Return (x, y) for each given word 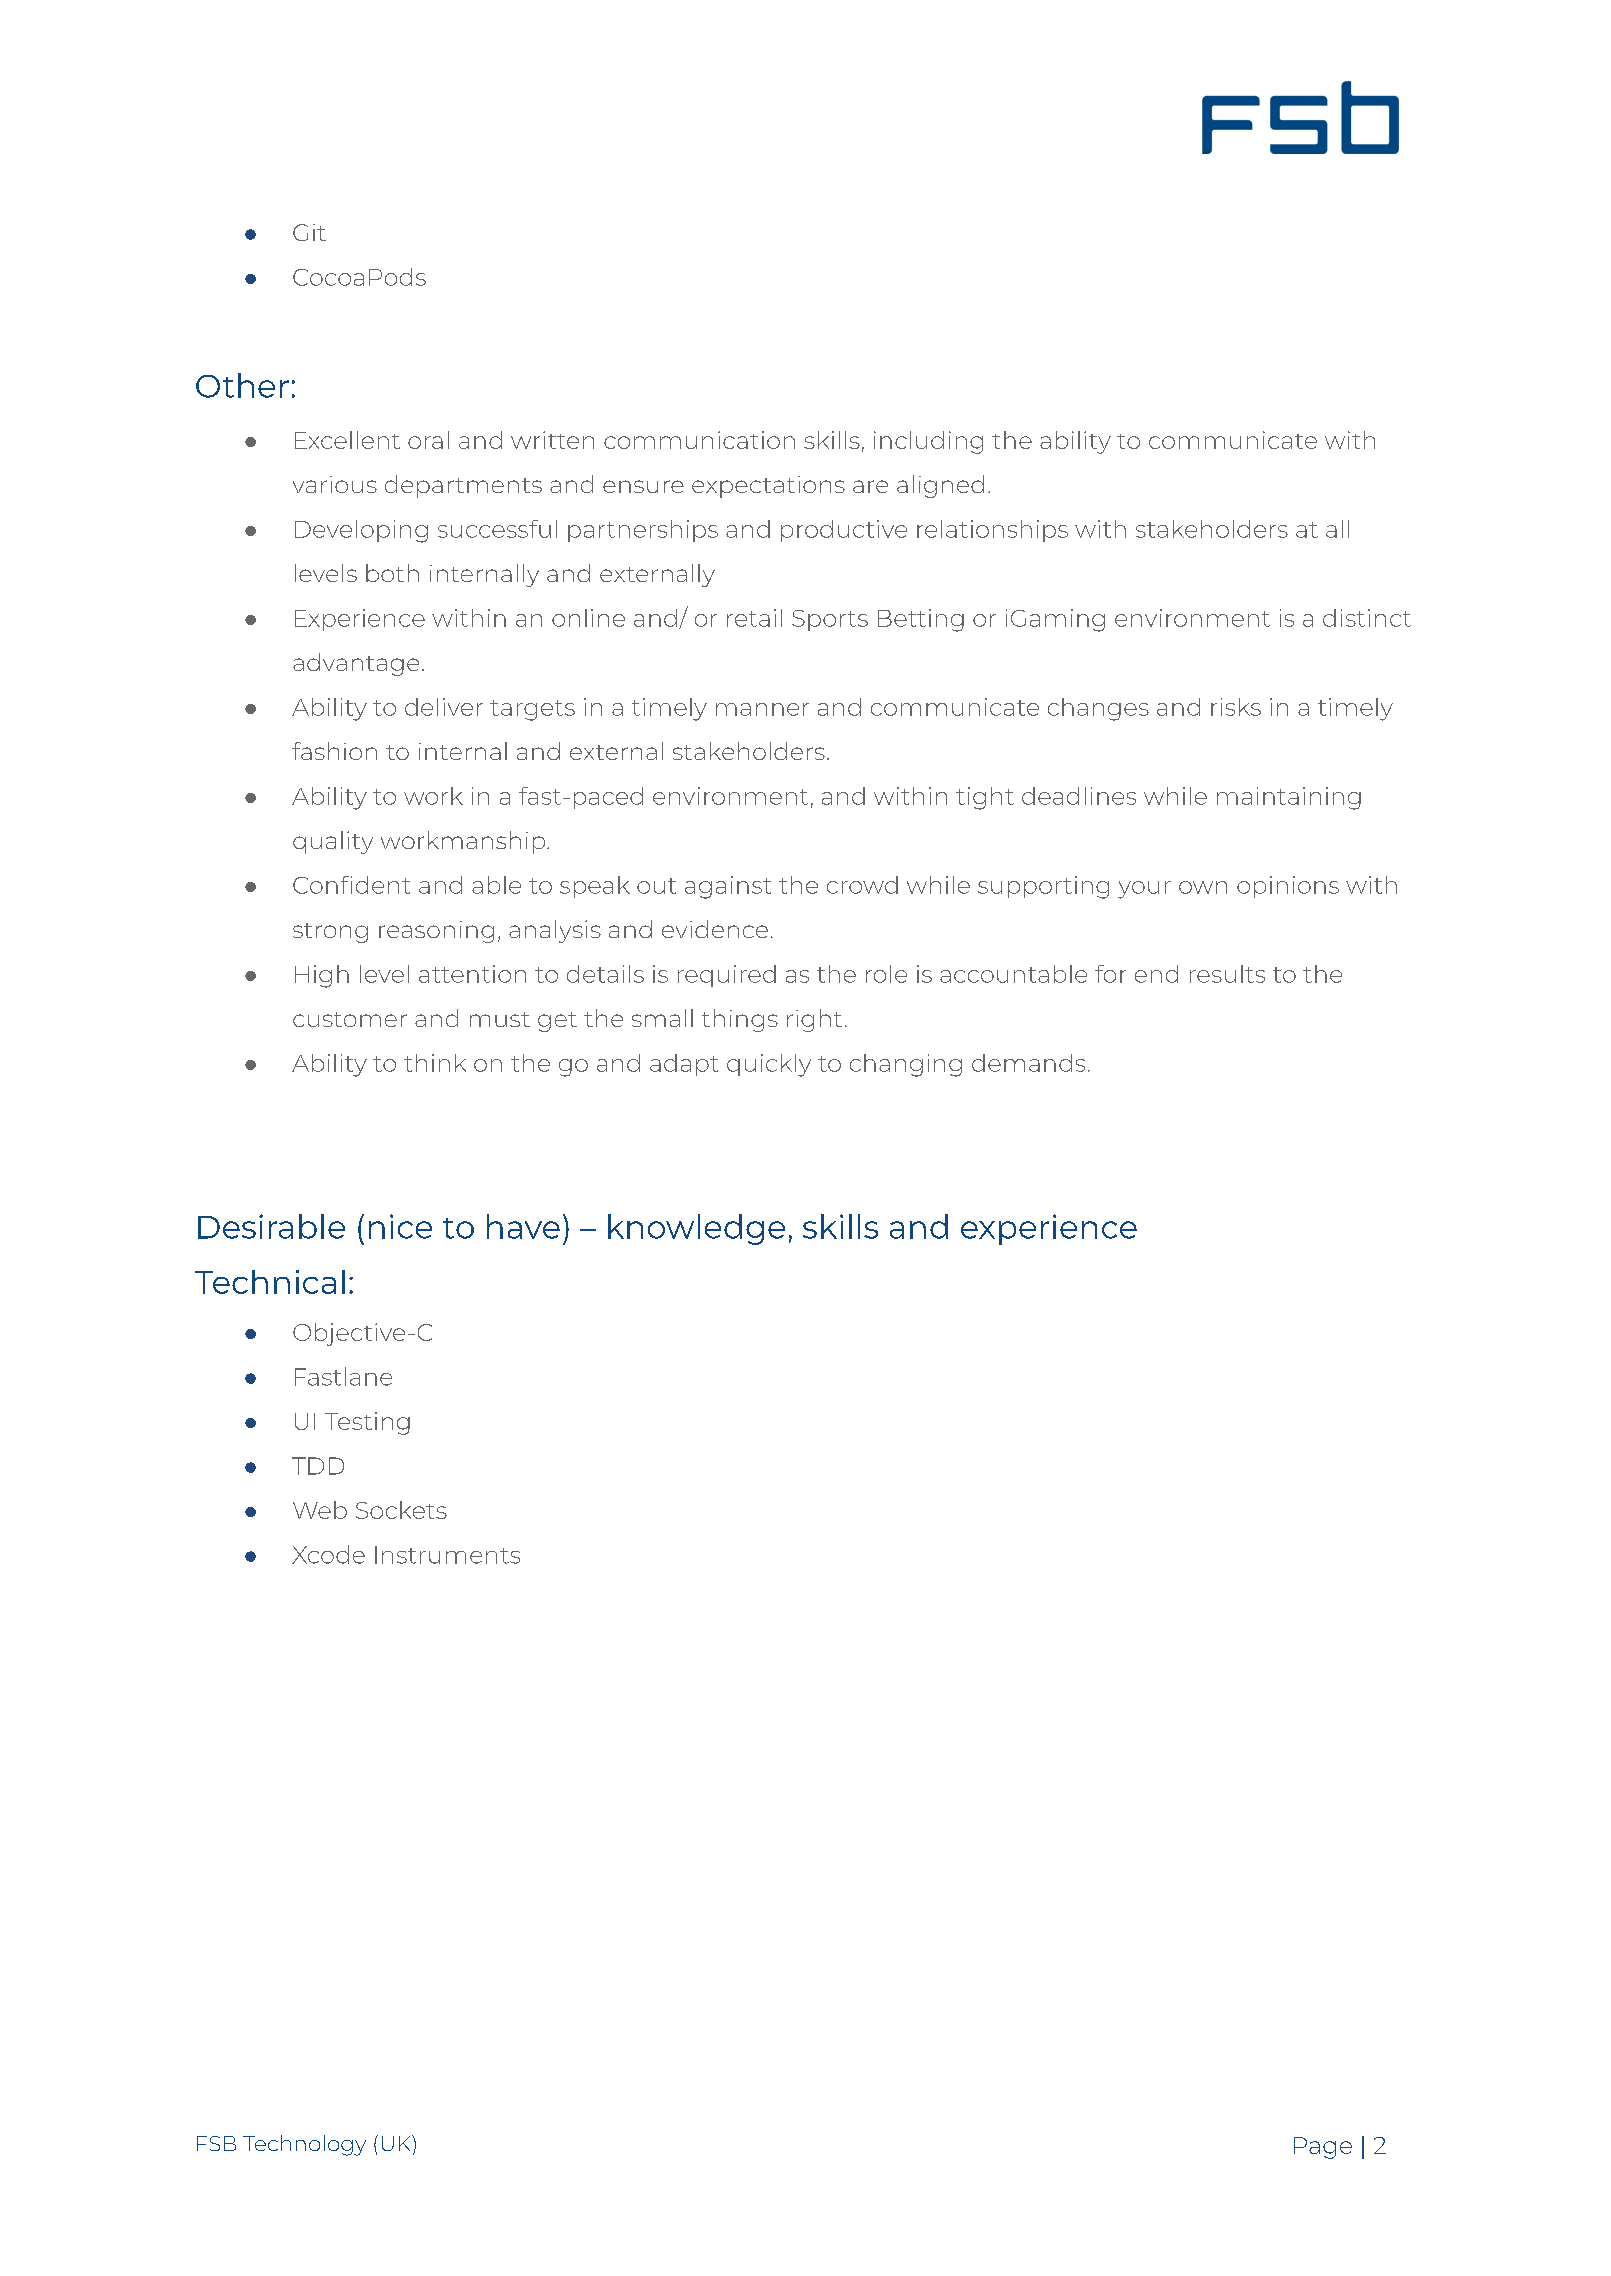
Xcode (328, 1554)
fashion (334, 751)
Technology (304, 2145)
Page (1323, 2148)
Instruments (447, 1555)
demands (1028, 1063)
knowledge (696, 1229)
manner (762, 709)
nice (400, 1226)
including (928, 442)
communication (699, 440)
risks (1236, 707)
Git (309, 232)
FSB (216, 2143)
